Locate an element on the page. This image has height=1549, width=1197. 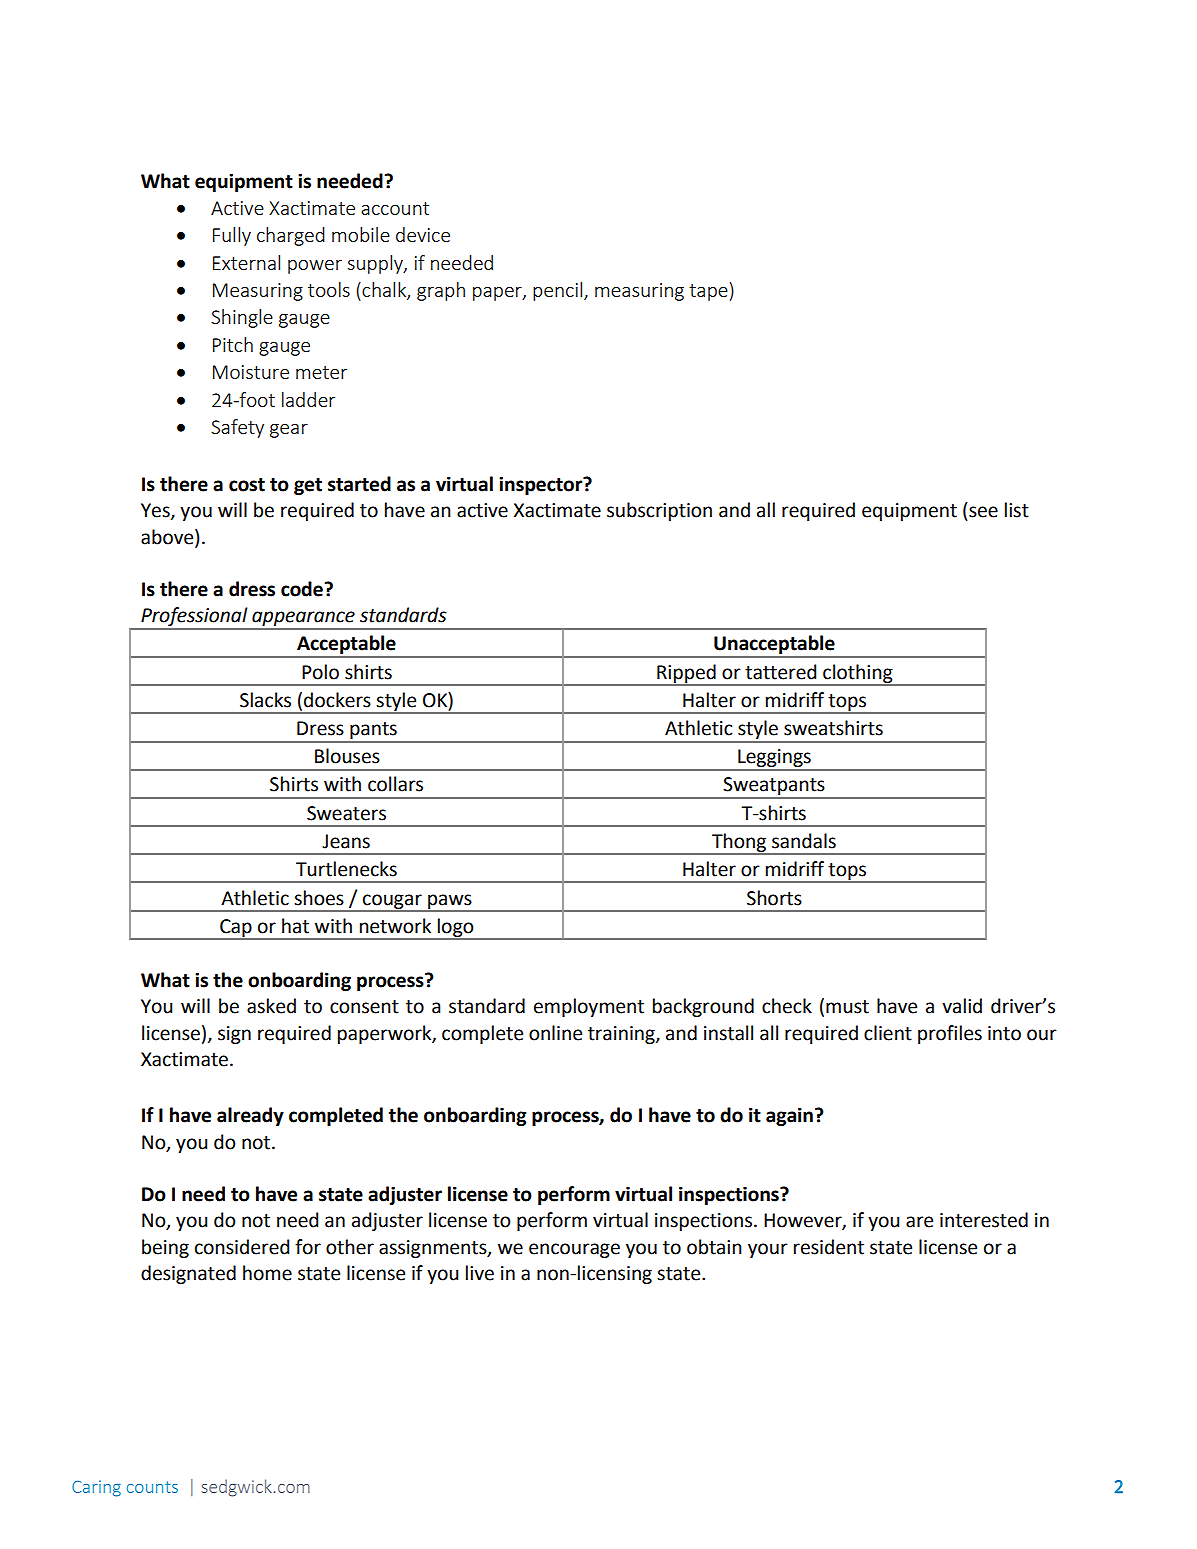
are is located at coordinates (919, 1222).
